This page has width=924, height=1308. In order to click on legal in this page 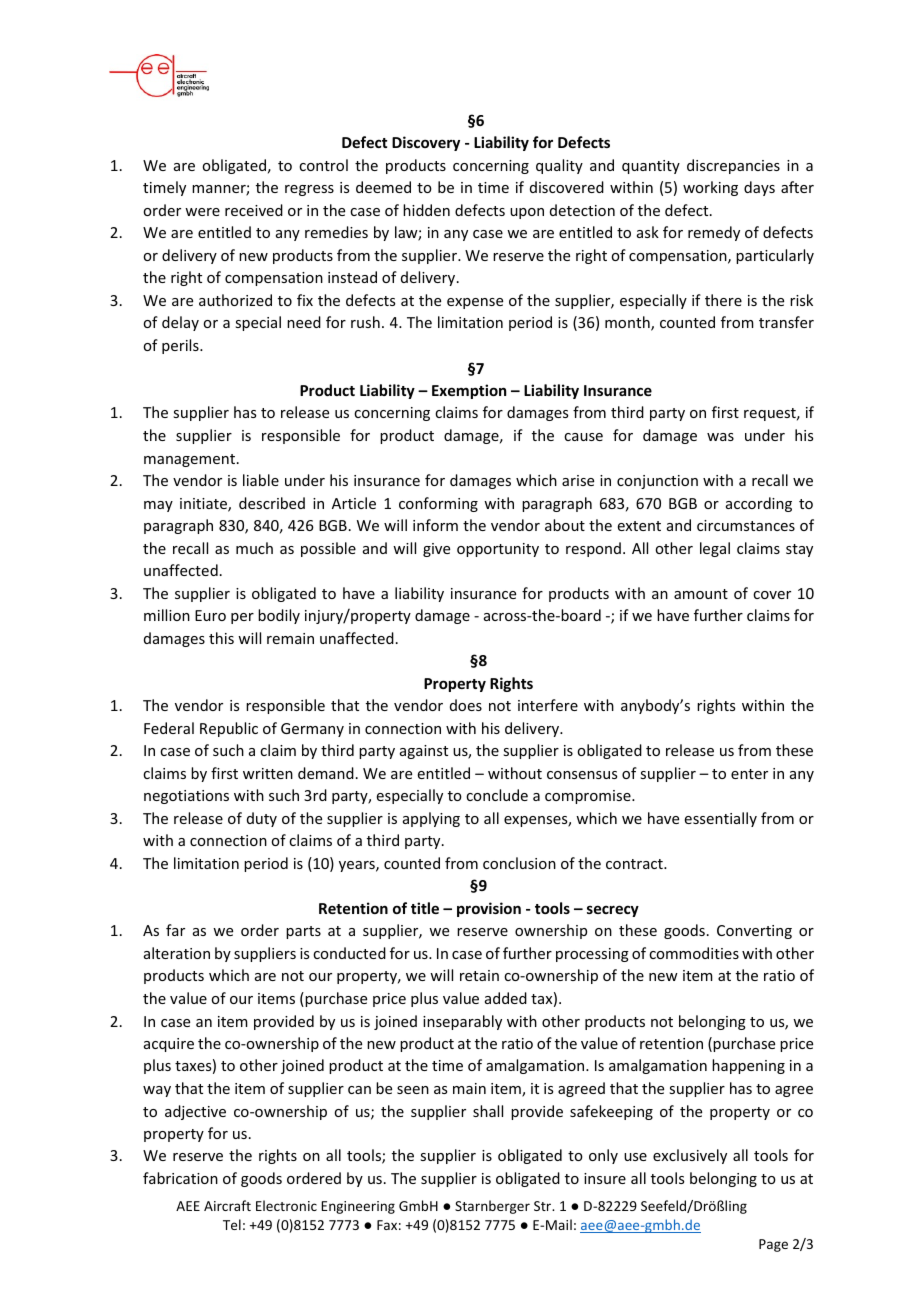, I will do `click(715, 549)`.
